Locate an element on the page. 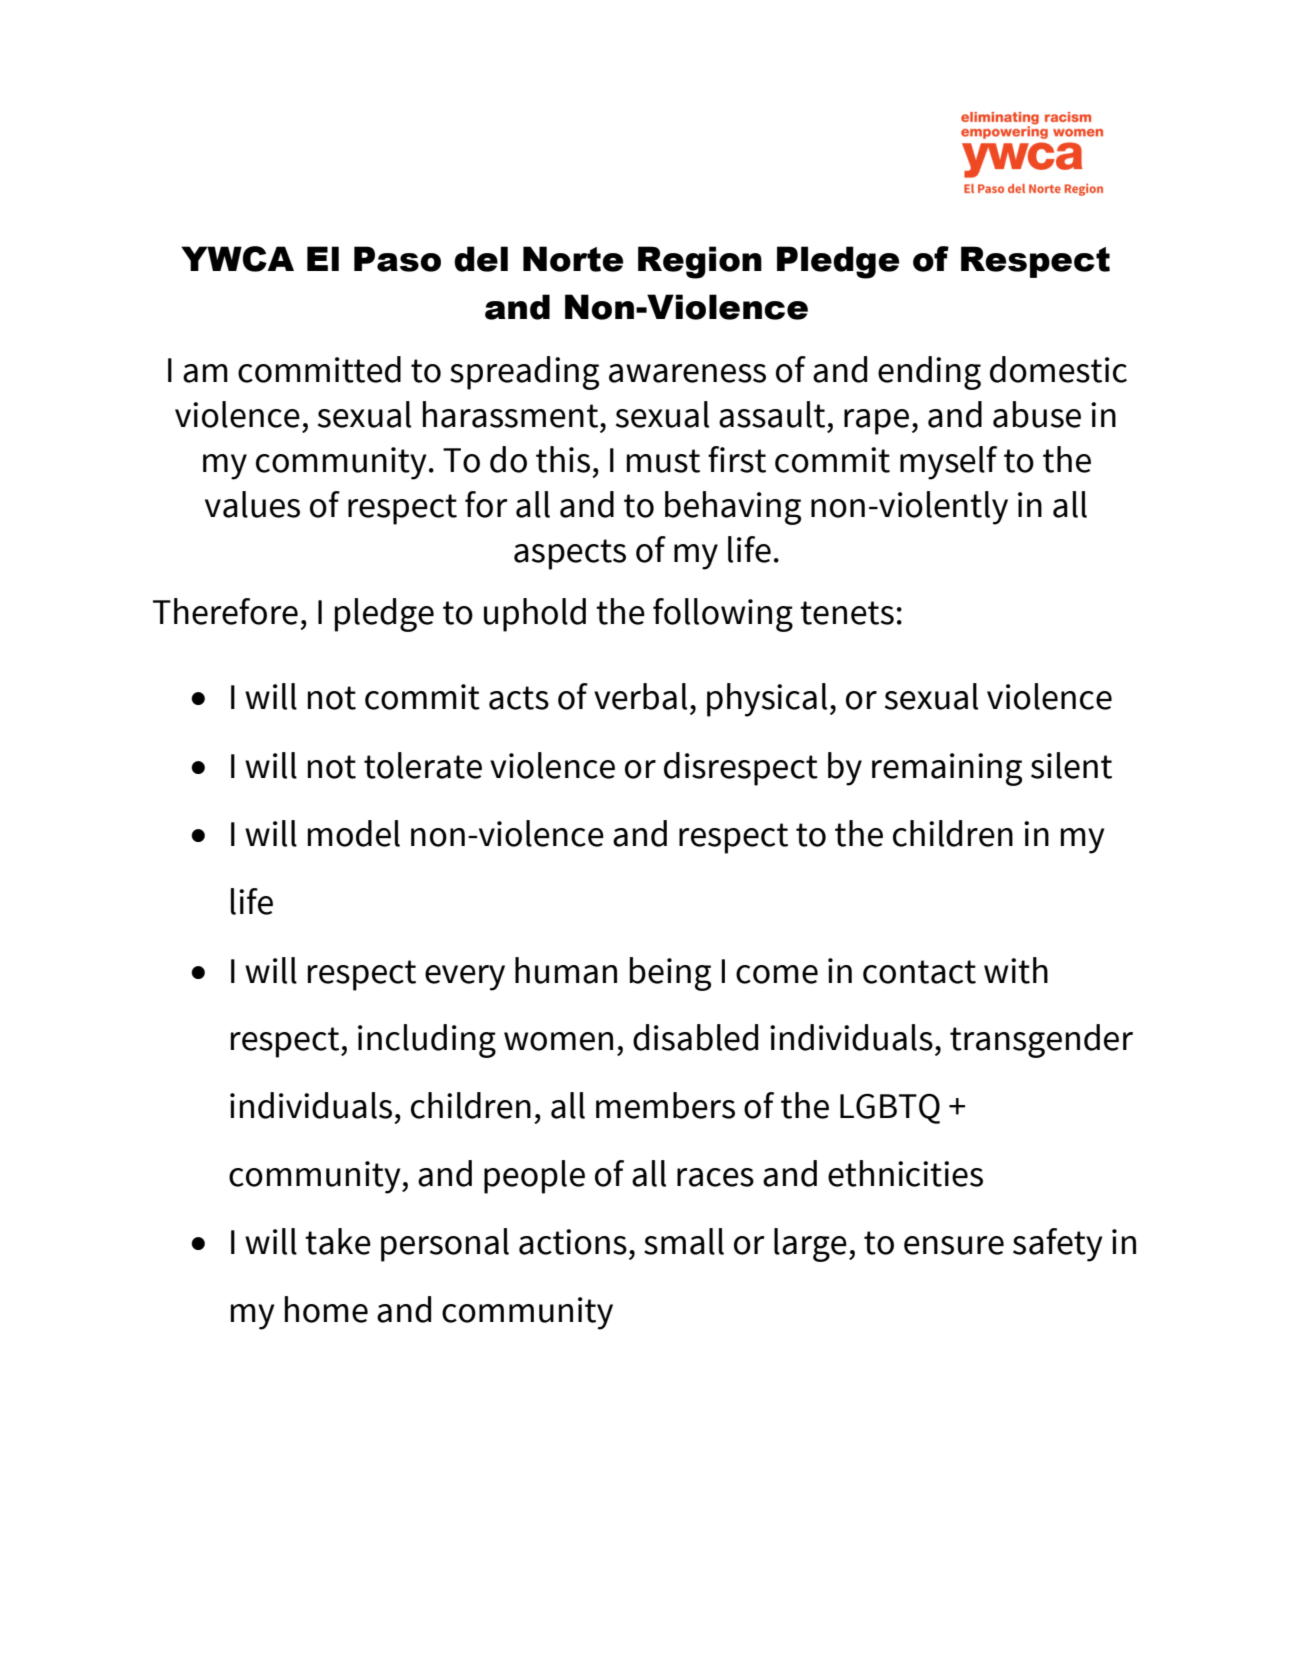  Region is located at coordinates (700, 262).
